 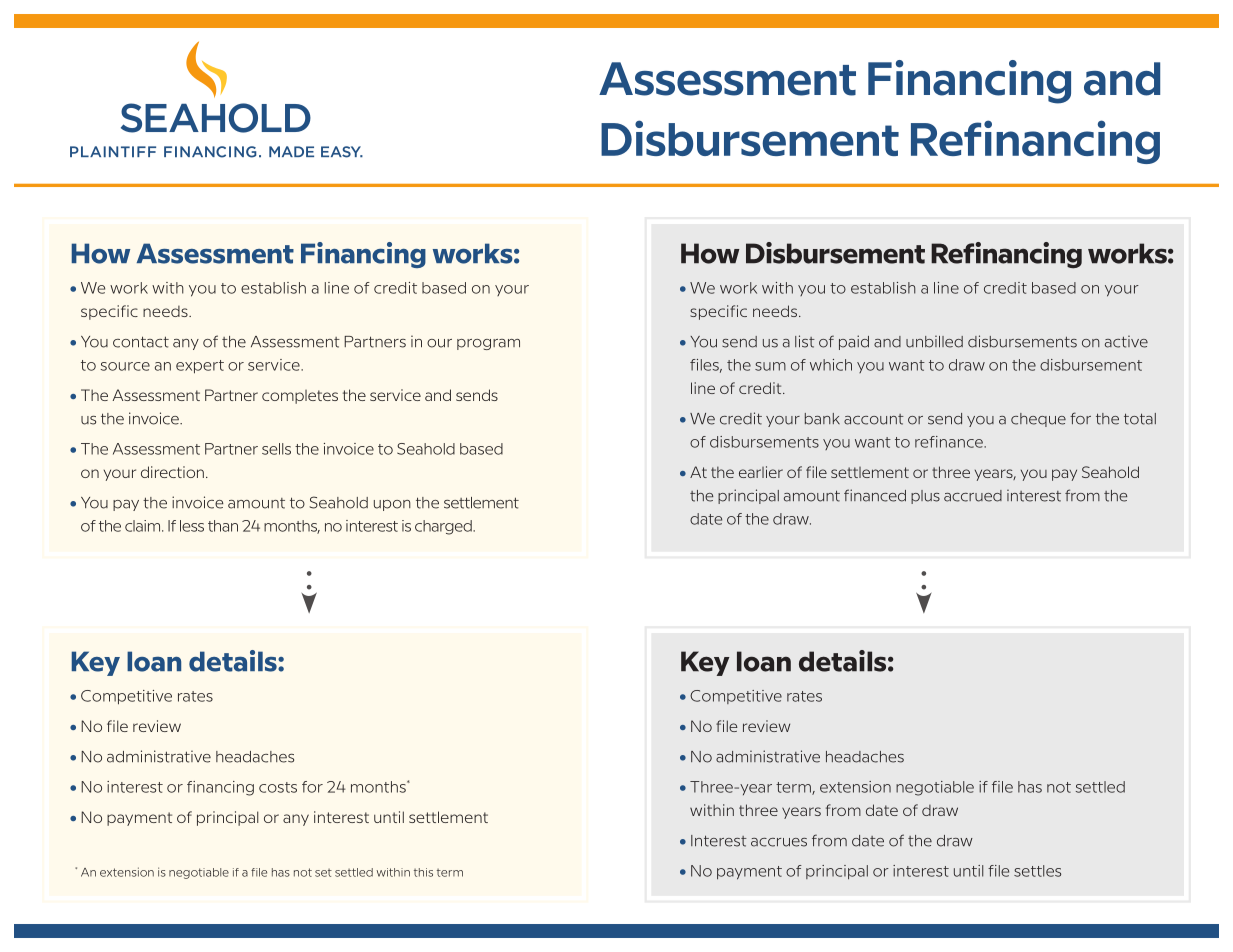 What do you see at coordinates (925, 497) in the screenshot?
I see `plus` at bounding box center [925, 497].
